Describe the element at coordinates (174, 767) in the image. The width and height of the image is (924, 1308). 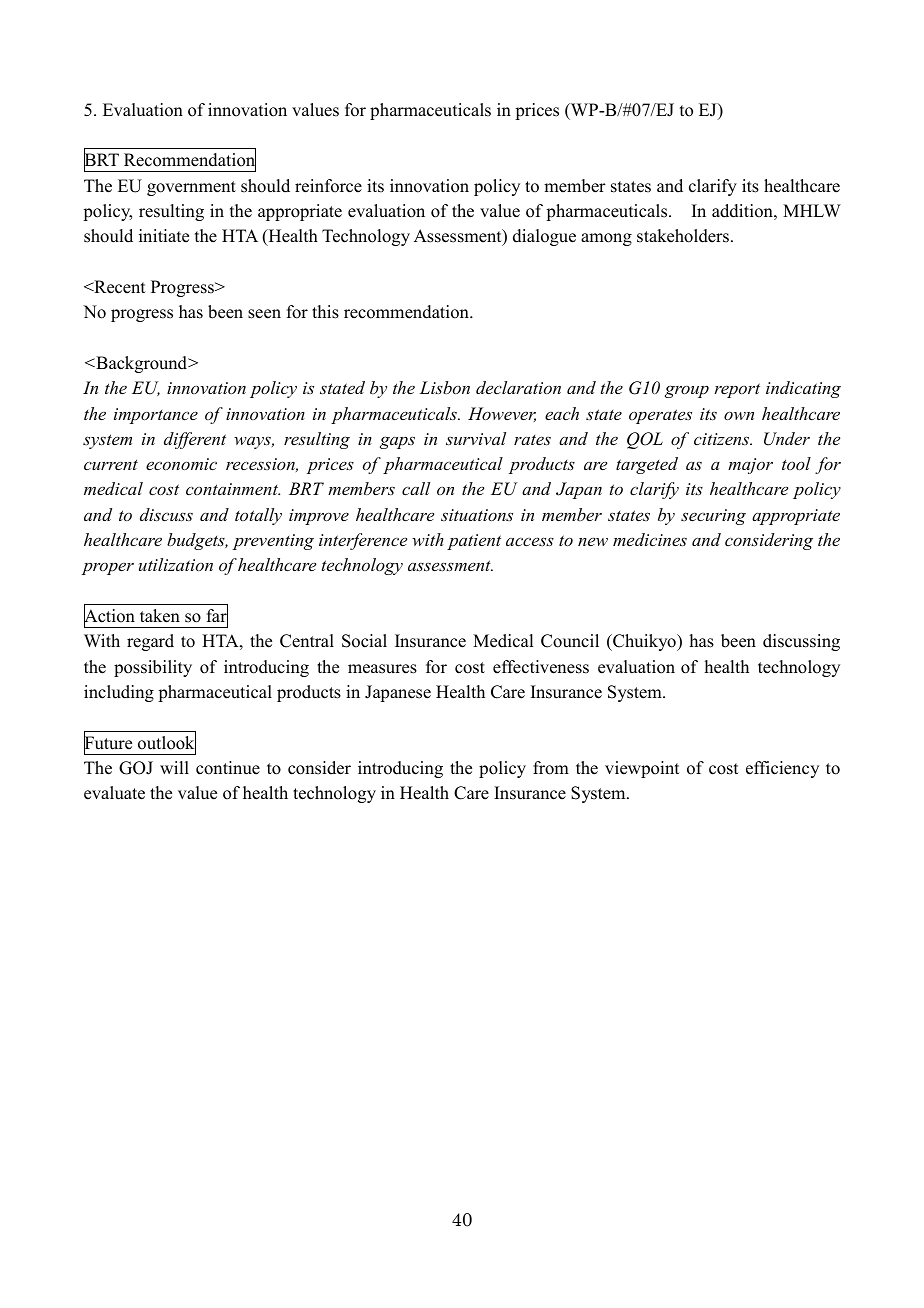
I see `will` at that location.
